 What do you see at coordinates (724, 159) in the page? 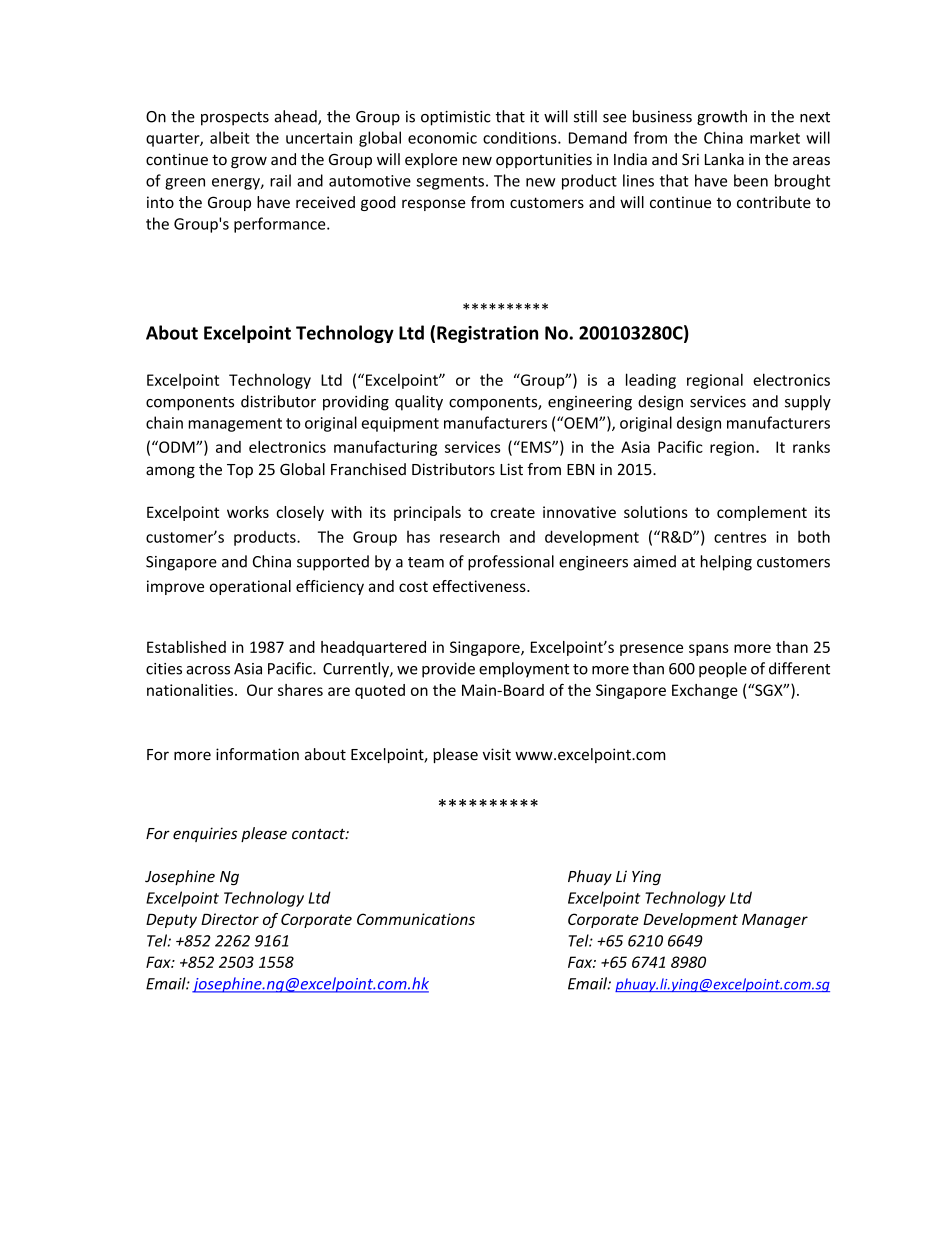
I see `Lanka` at bounding box center [724, 159].
